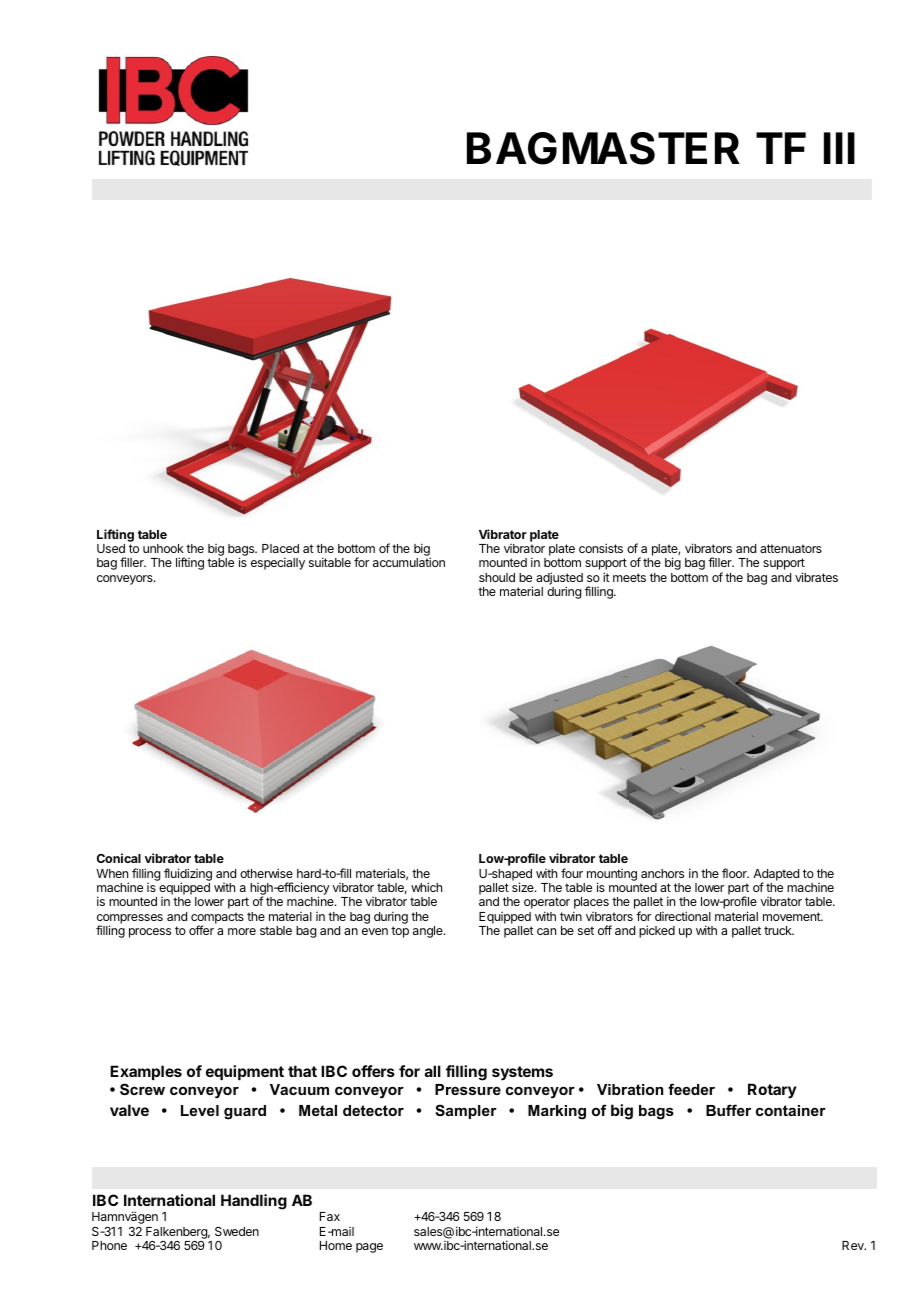 The image size is (924, 1308). I want to click on especially, so click(278, 563).
